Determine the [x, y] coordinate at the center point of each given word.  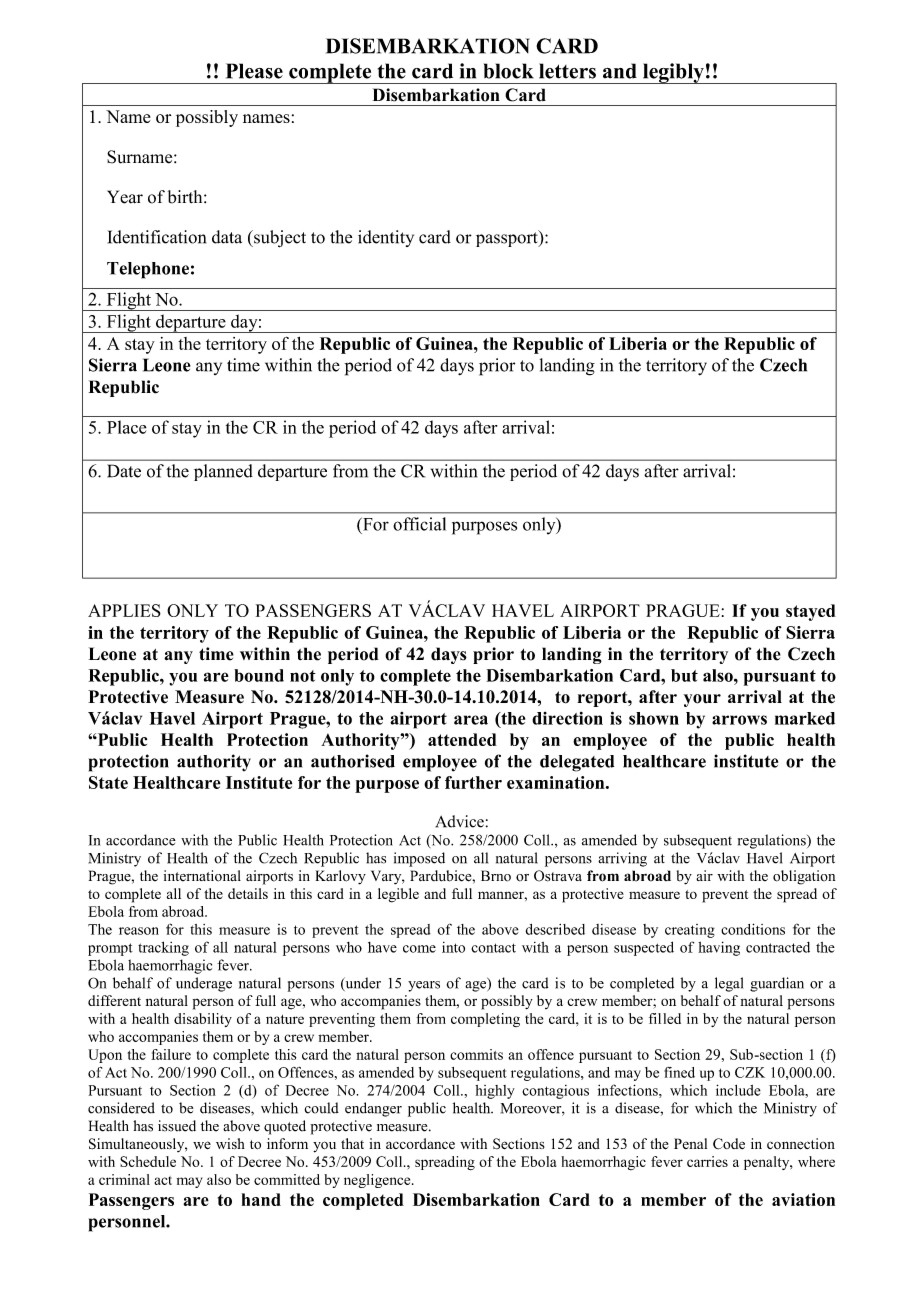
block [509, 71]
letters [567, 71]
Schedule [148, 1161]
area [471, 720]
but [684, 675]
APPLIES [124, 610]
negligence [378, 1181]
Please [254, 71]
